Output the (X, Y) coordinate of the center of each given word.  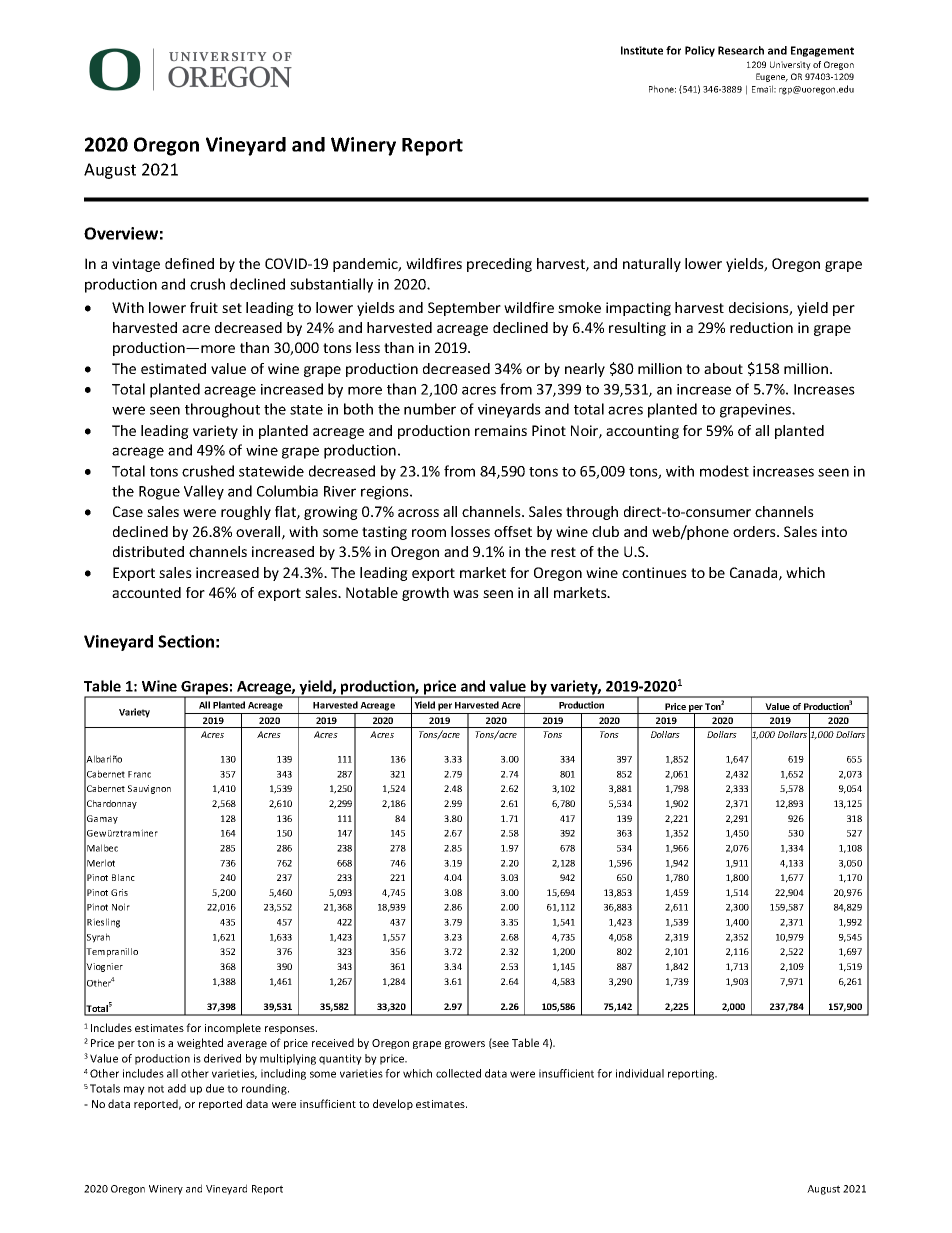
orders (755, 531)
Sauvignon (149, 789)
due (215, 1088)
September (464, 309)
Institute (642, 50)
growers (465, 1045)
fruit (204, 307)
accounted (146, 592)
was (466, 594)
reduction (761, 327)
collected (458, 1073)
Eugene (772, 77)
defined (189, 263)
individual (640, 1073)
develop (393, 1104)
